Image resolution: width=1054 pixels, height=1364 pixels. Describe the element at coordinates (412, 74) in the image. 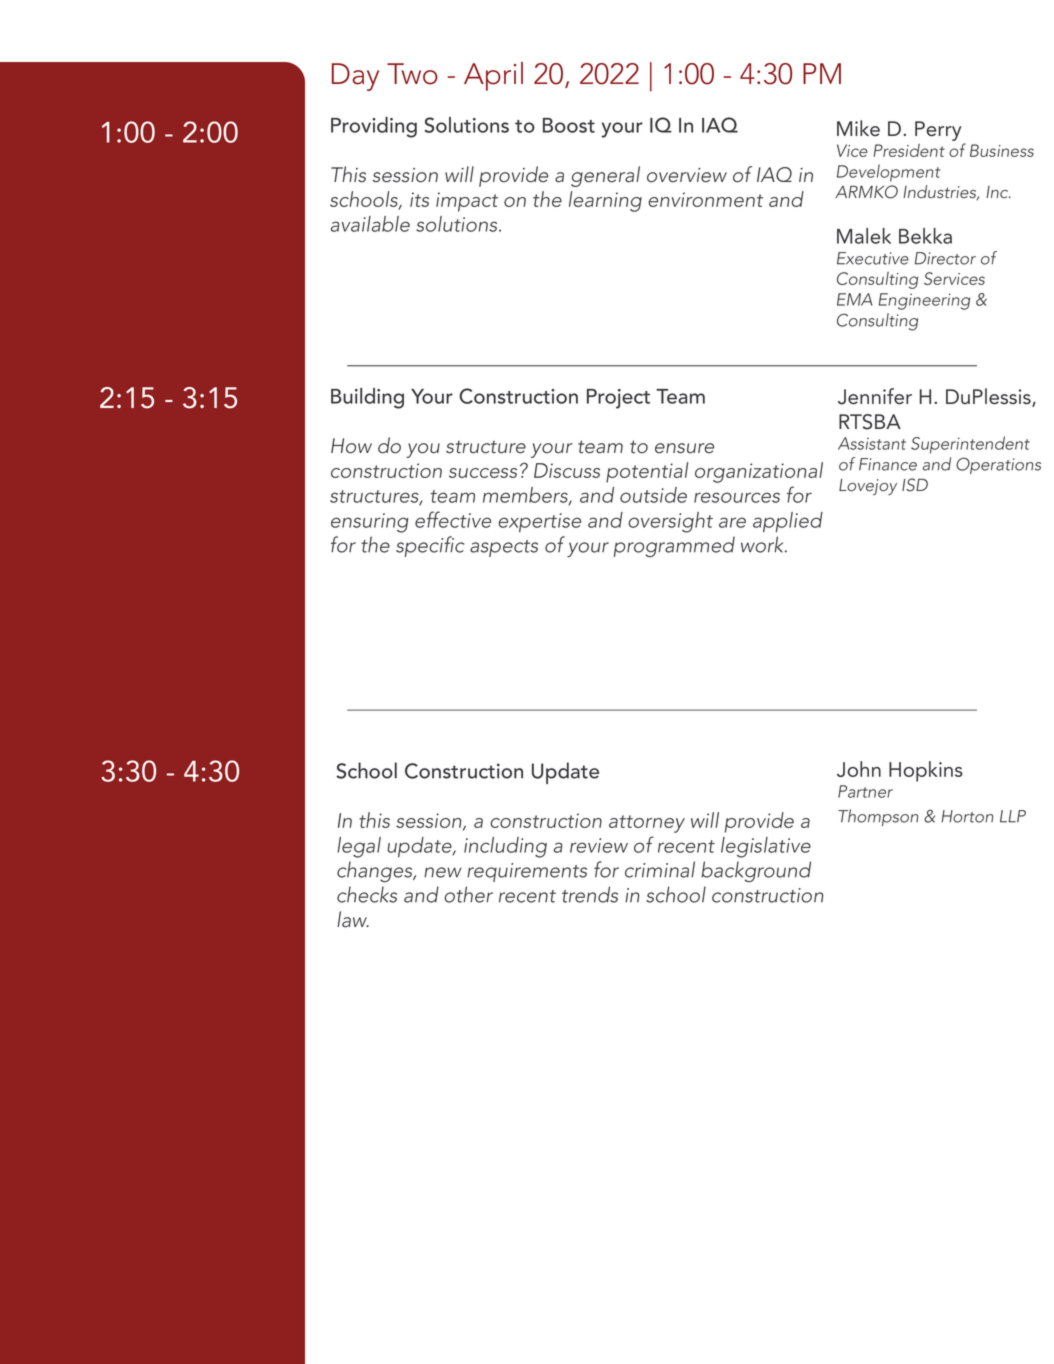

I see `Two` at that location.
